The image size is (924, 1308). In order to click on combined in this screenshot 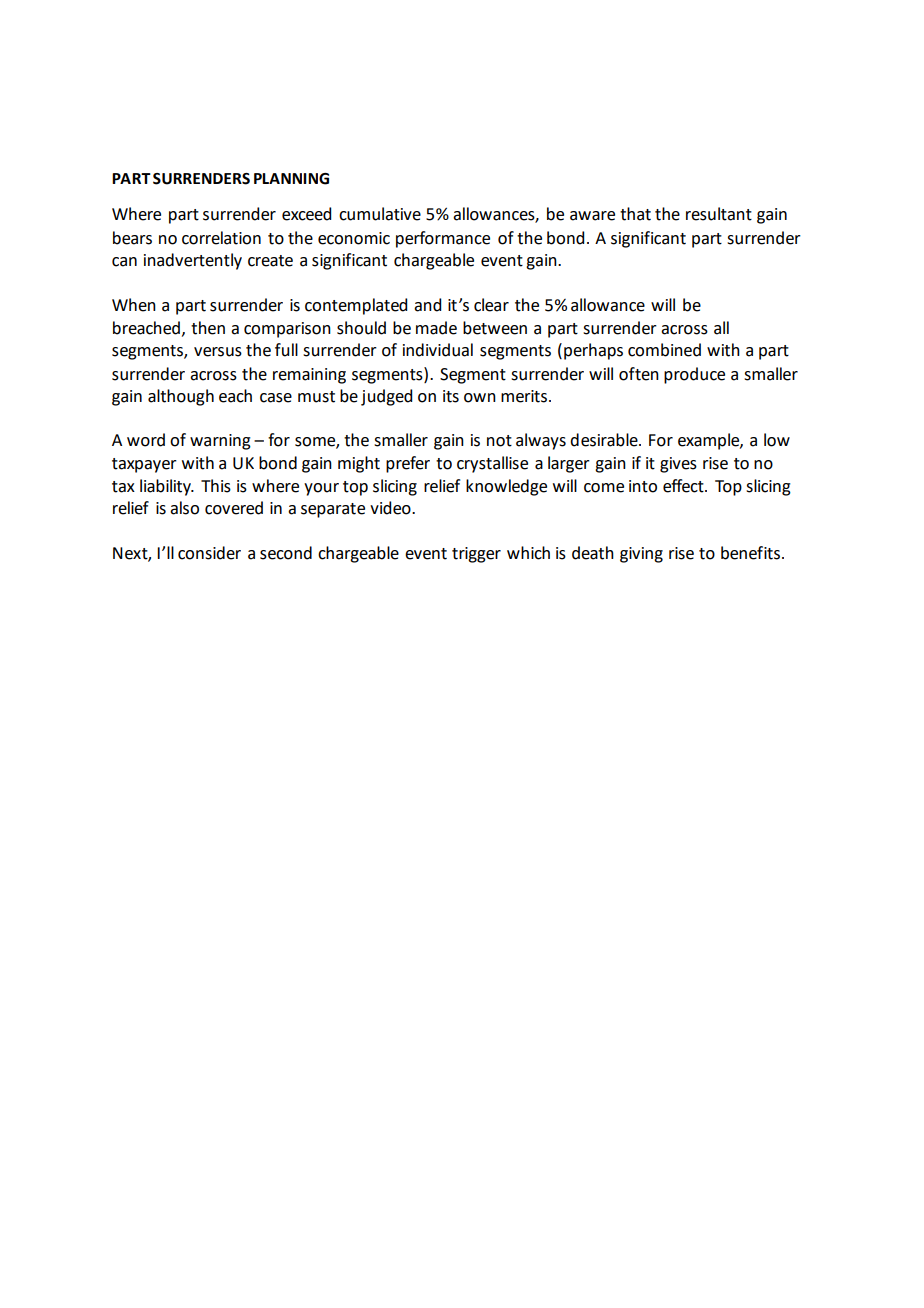, I will do `click(664, 350)`.
